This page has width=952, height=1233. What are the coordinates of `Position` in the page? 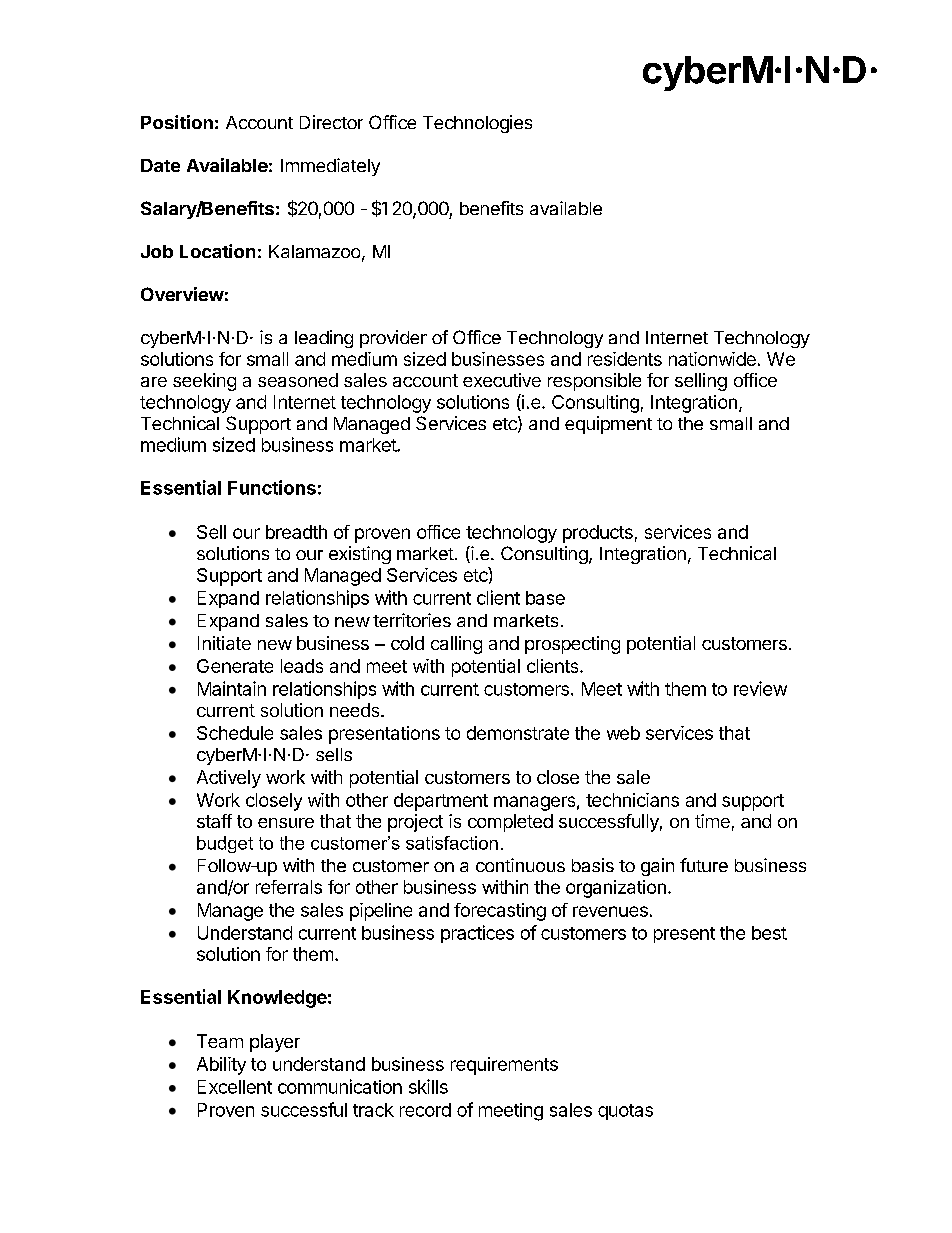 It's located at (177, 122).
